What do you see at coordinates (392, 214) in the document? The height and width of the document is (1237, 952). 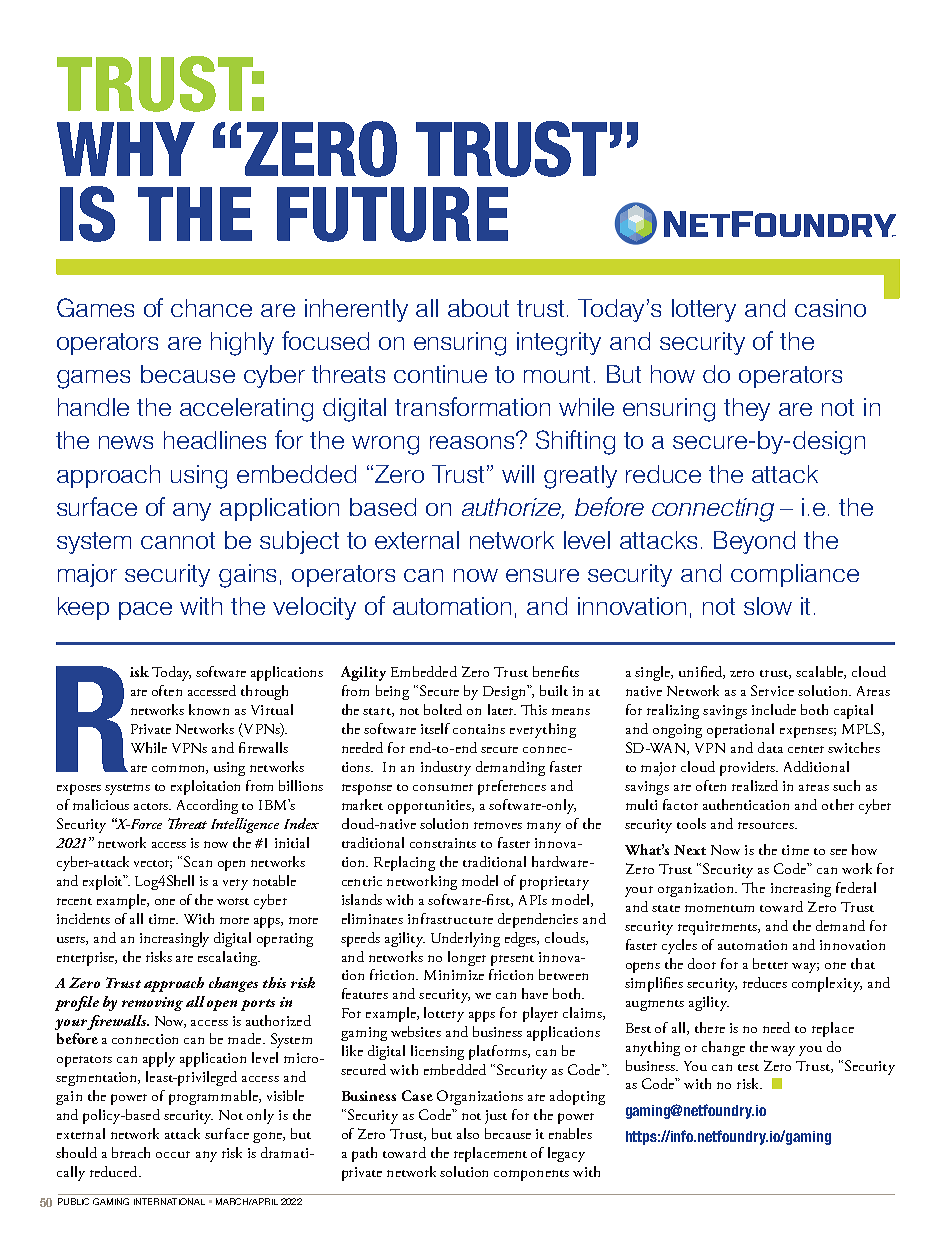 I see `FUTURE` at bounding box center [392, 214].
